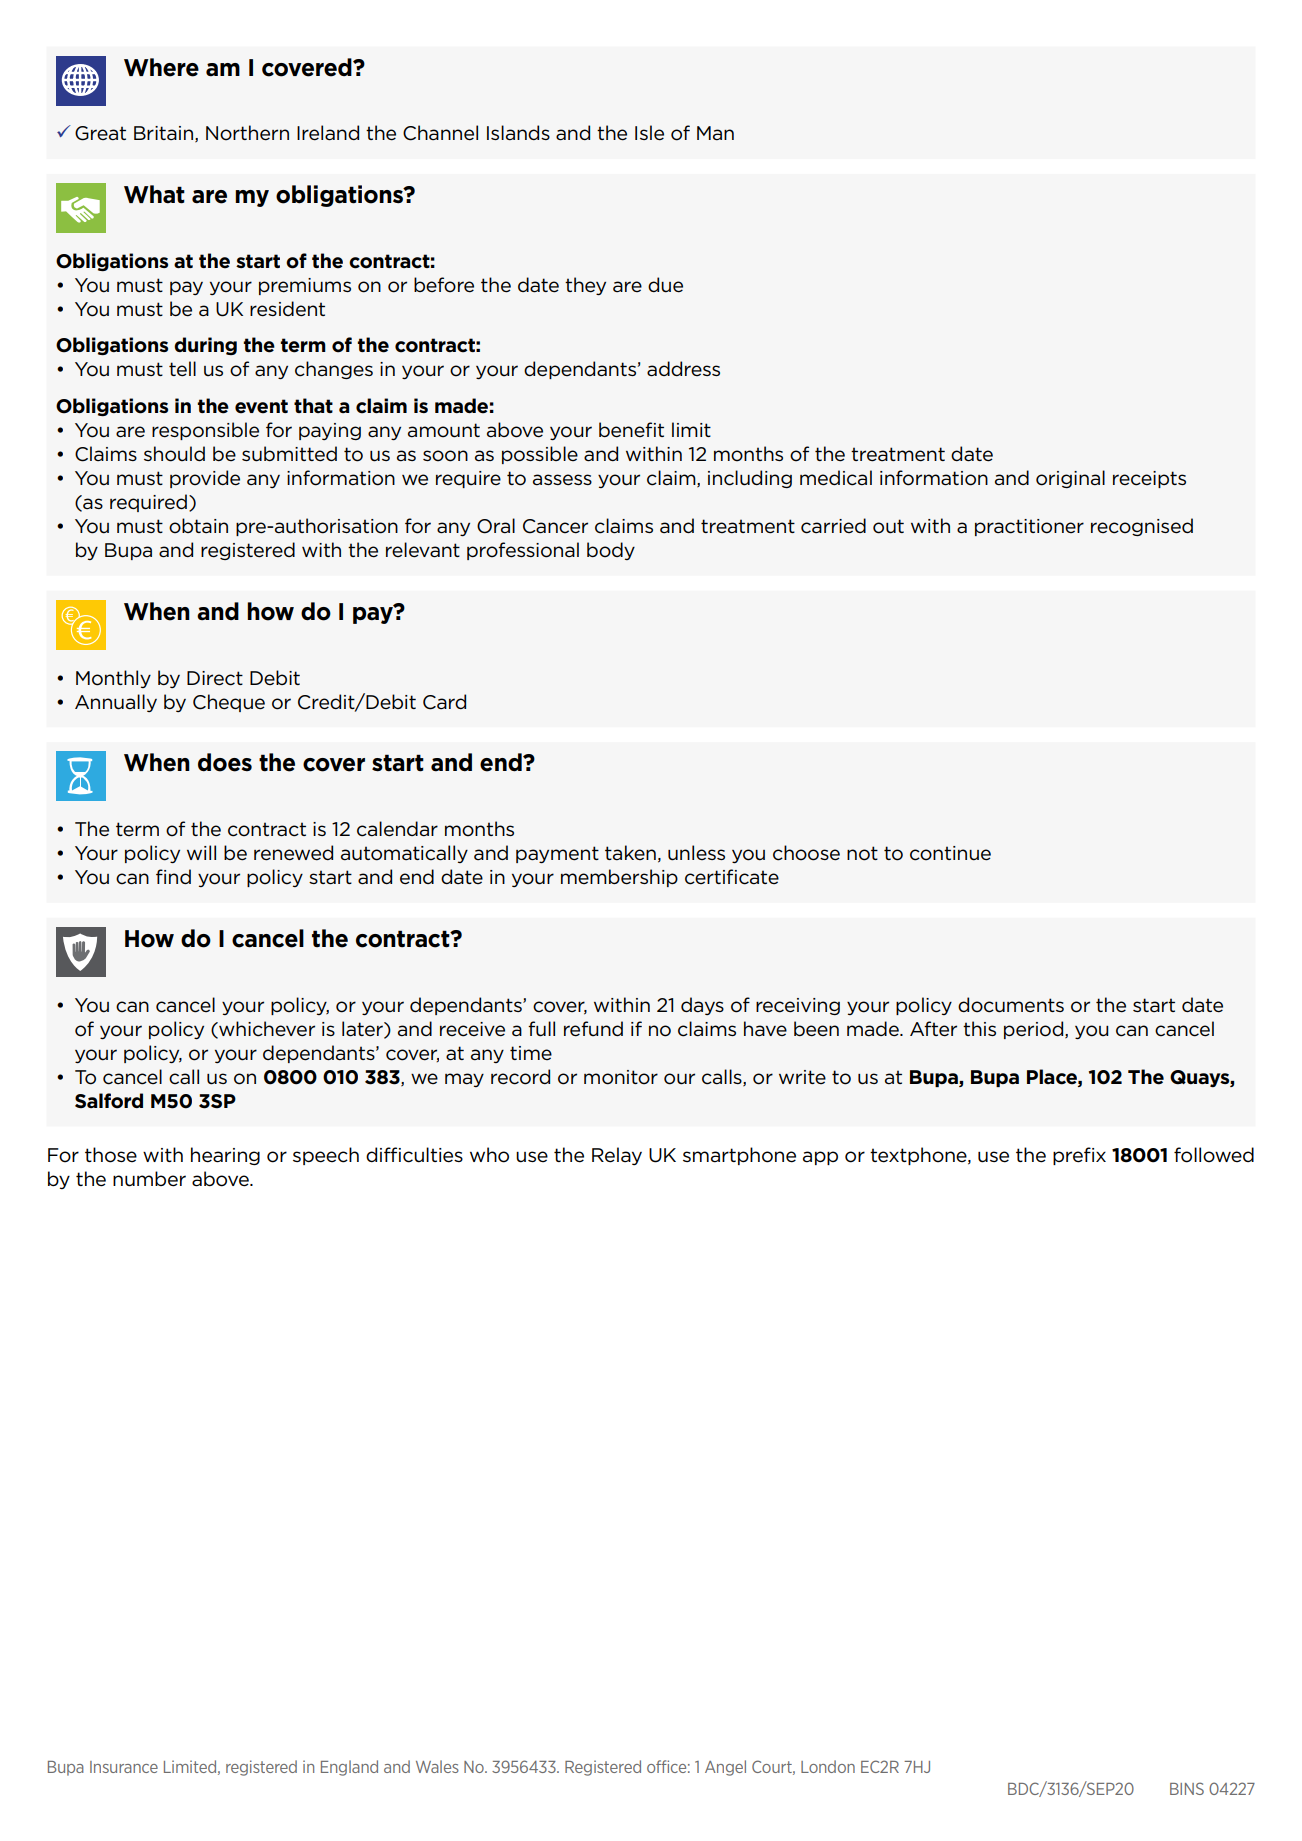 The image size is (1302, 1841). Describe the element at coordinates (198, 526) in the image. I see `obtain` at that location.
